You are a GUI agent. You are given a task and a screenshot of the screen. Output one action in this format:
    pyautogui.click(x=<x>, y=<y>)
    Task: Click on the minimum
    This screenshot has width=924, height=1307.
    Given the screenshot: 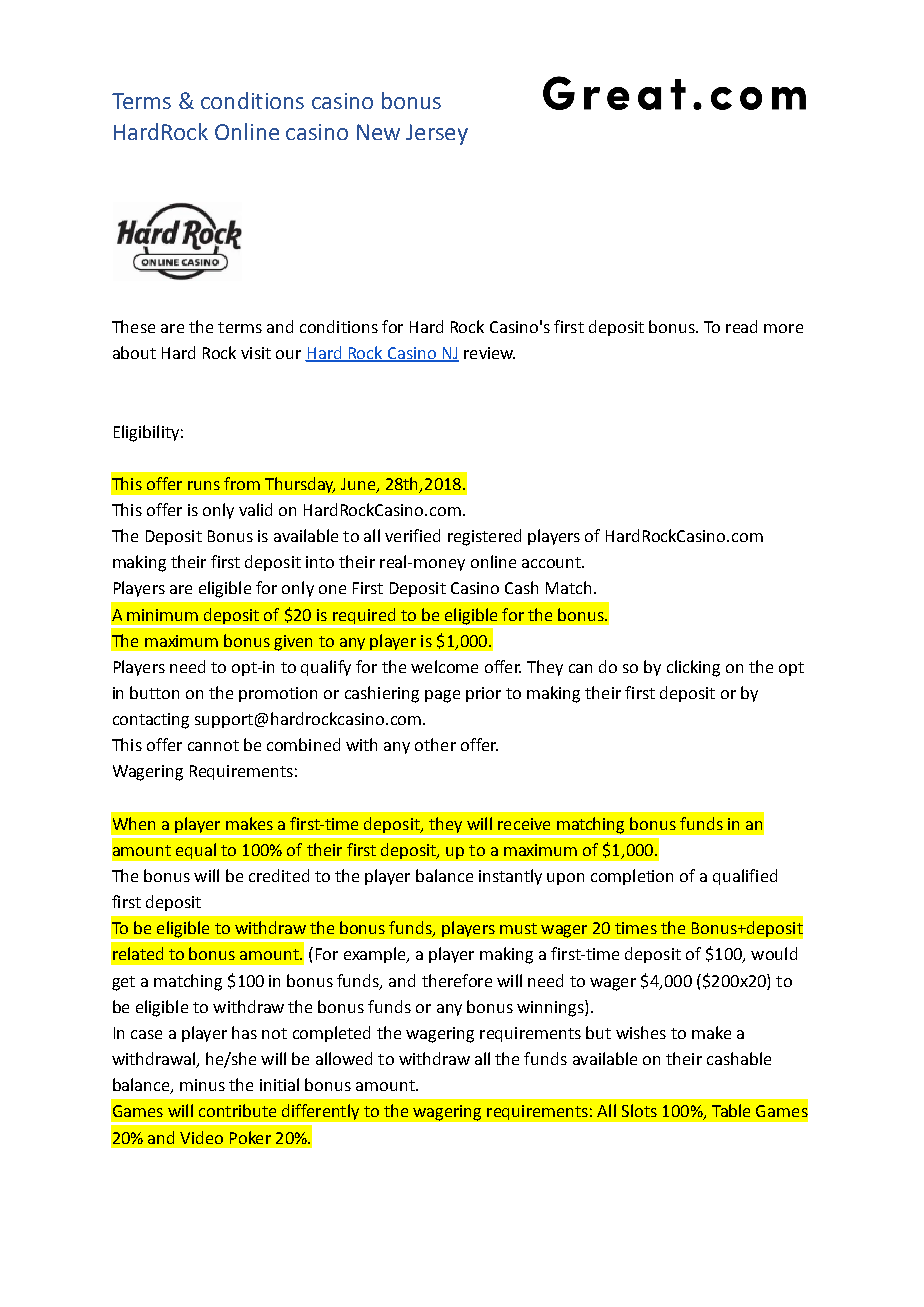 What is the action you would take?
    pyautogui.click(x=162, y=615)
